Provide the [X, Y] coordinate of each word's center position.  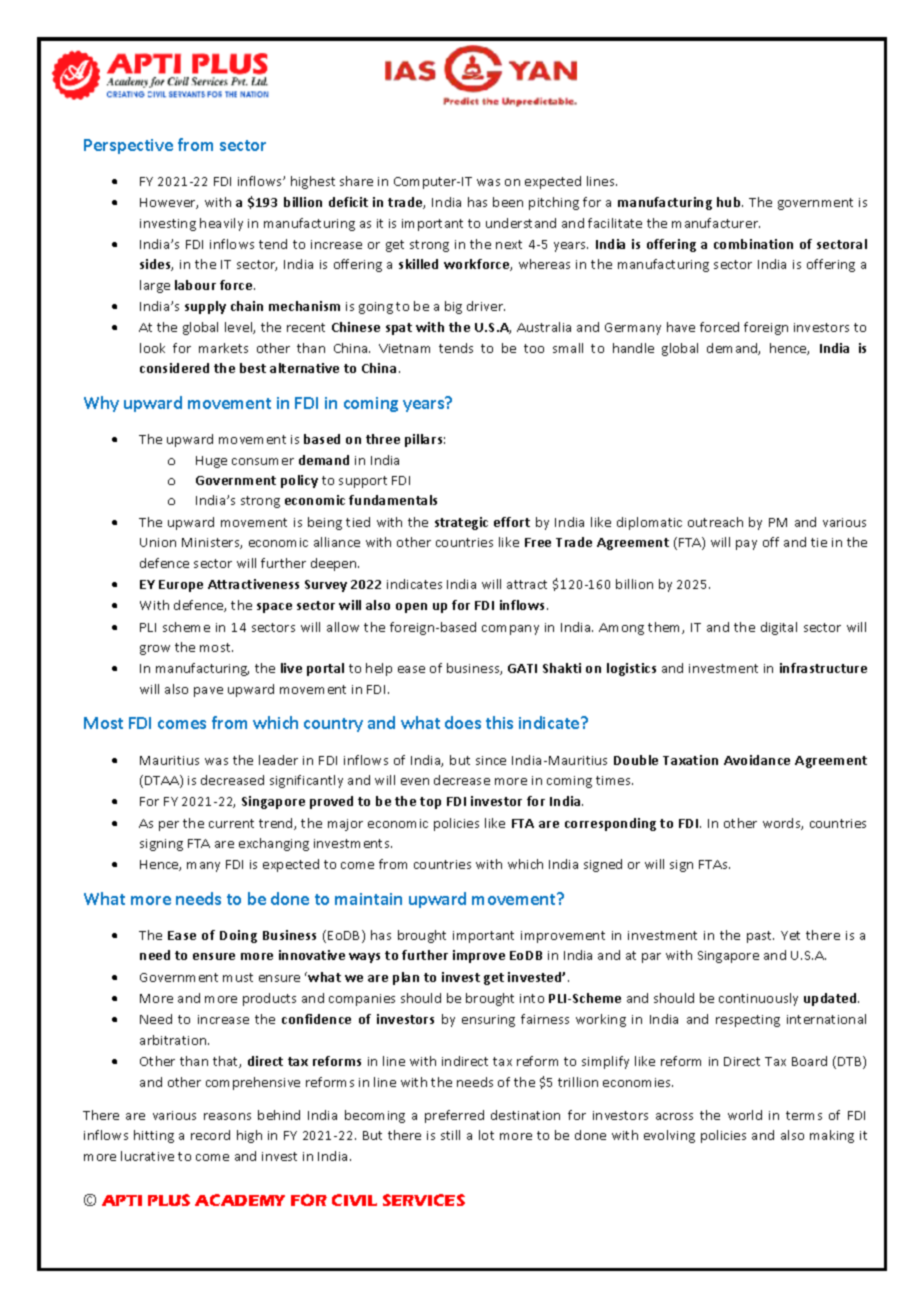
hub [730, 202]
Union [158, 542]
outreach [715, 522]
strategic [461, 523]
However [169, 203]
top [430, 803]
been [508, 202]
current [231, 823]
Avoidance [757, 760]
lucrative [147, 1156]
